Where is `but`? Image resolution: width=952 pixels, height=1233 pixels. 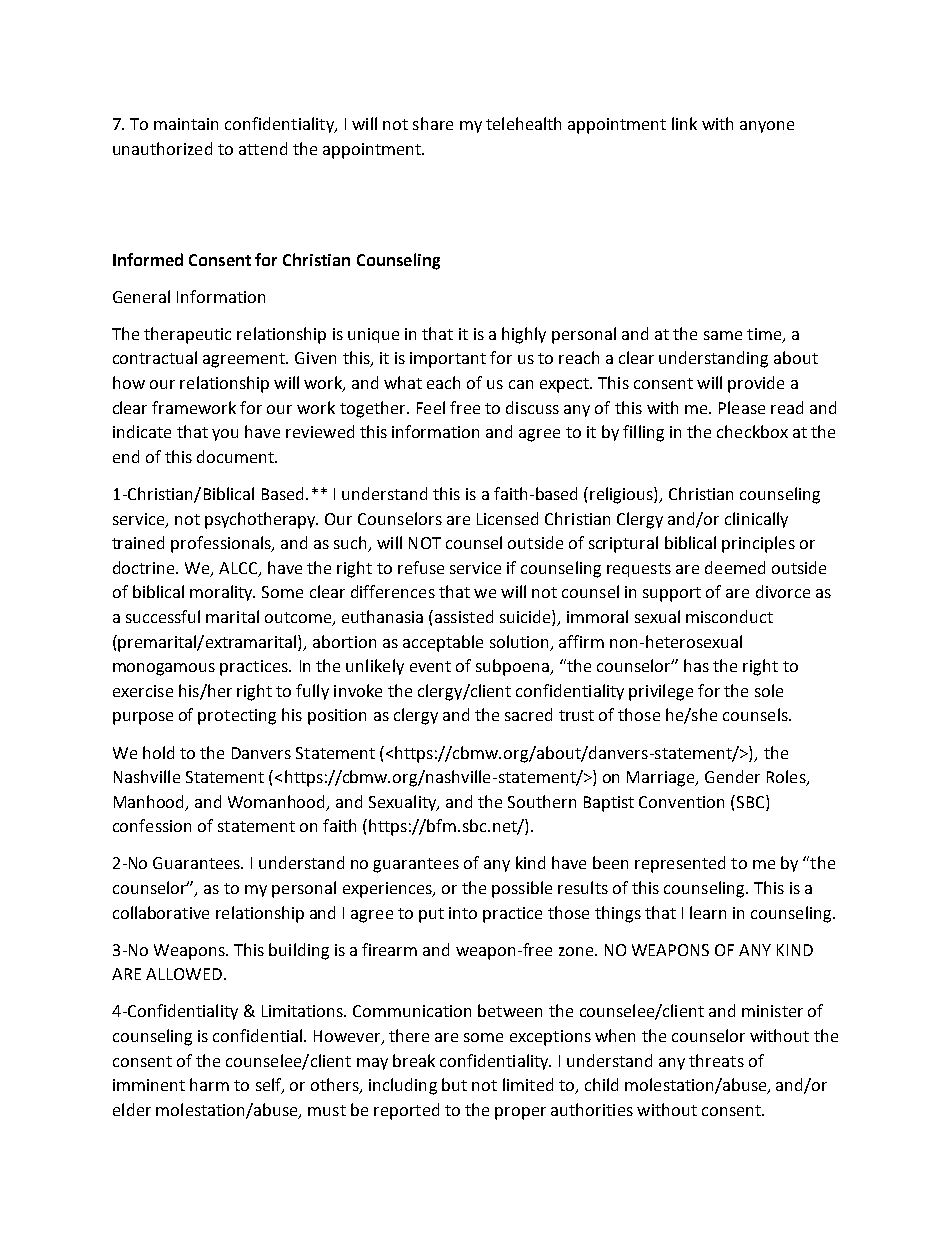 but is located at coordinates (454, 1084).
